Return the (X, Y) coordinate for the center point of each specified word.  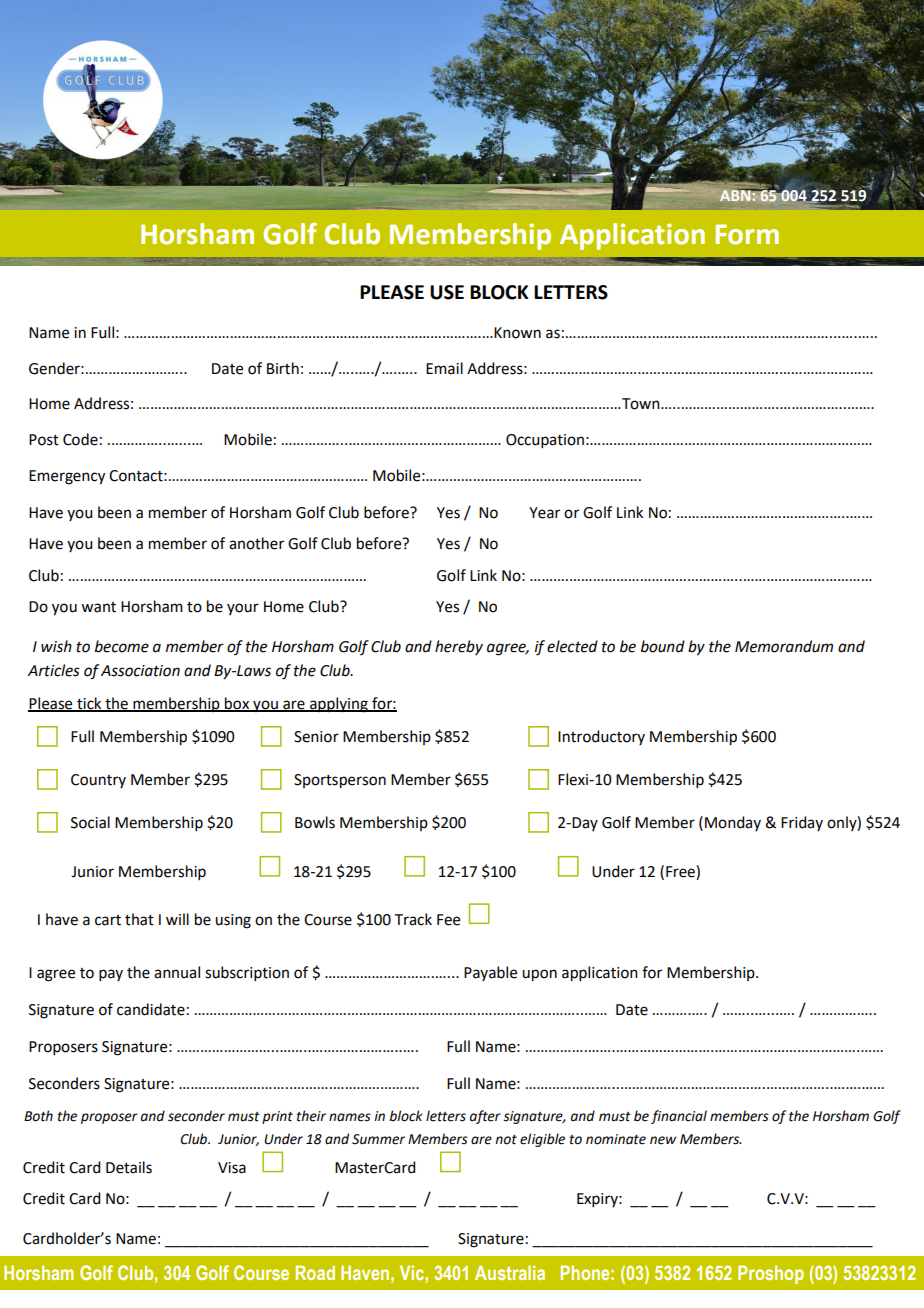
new (663, 1140)
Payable (490, 973)
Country (98, 781)
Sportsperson (340, 781)
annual (177, 972)
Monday (733, 823)
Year (544, 513)
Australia (510, 1272)
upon (539, 975)
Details (129, 1167)
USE (447, 292)
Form (747, 234)
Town (641, 404)
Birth (283, 368)
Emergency (67, 477)
